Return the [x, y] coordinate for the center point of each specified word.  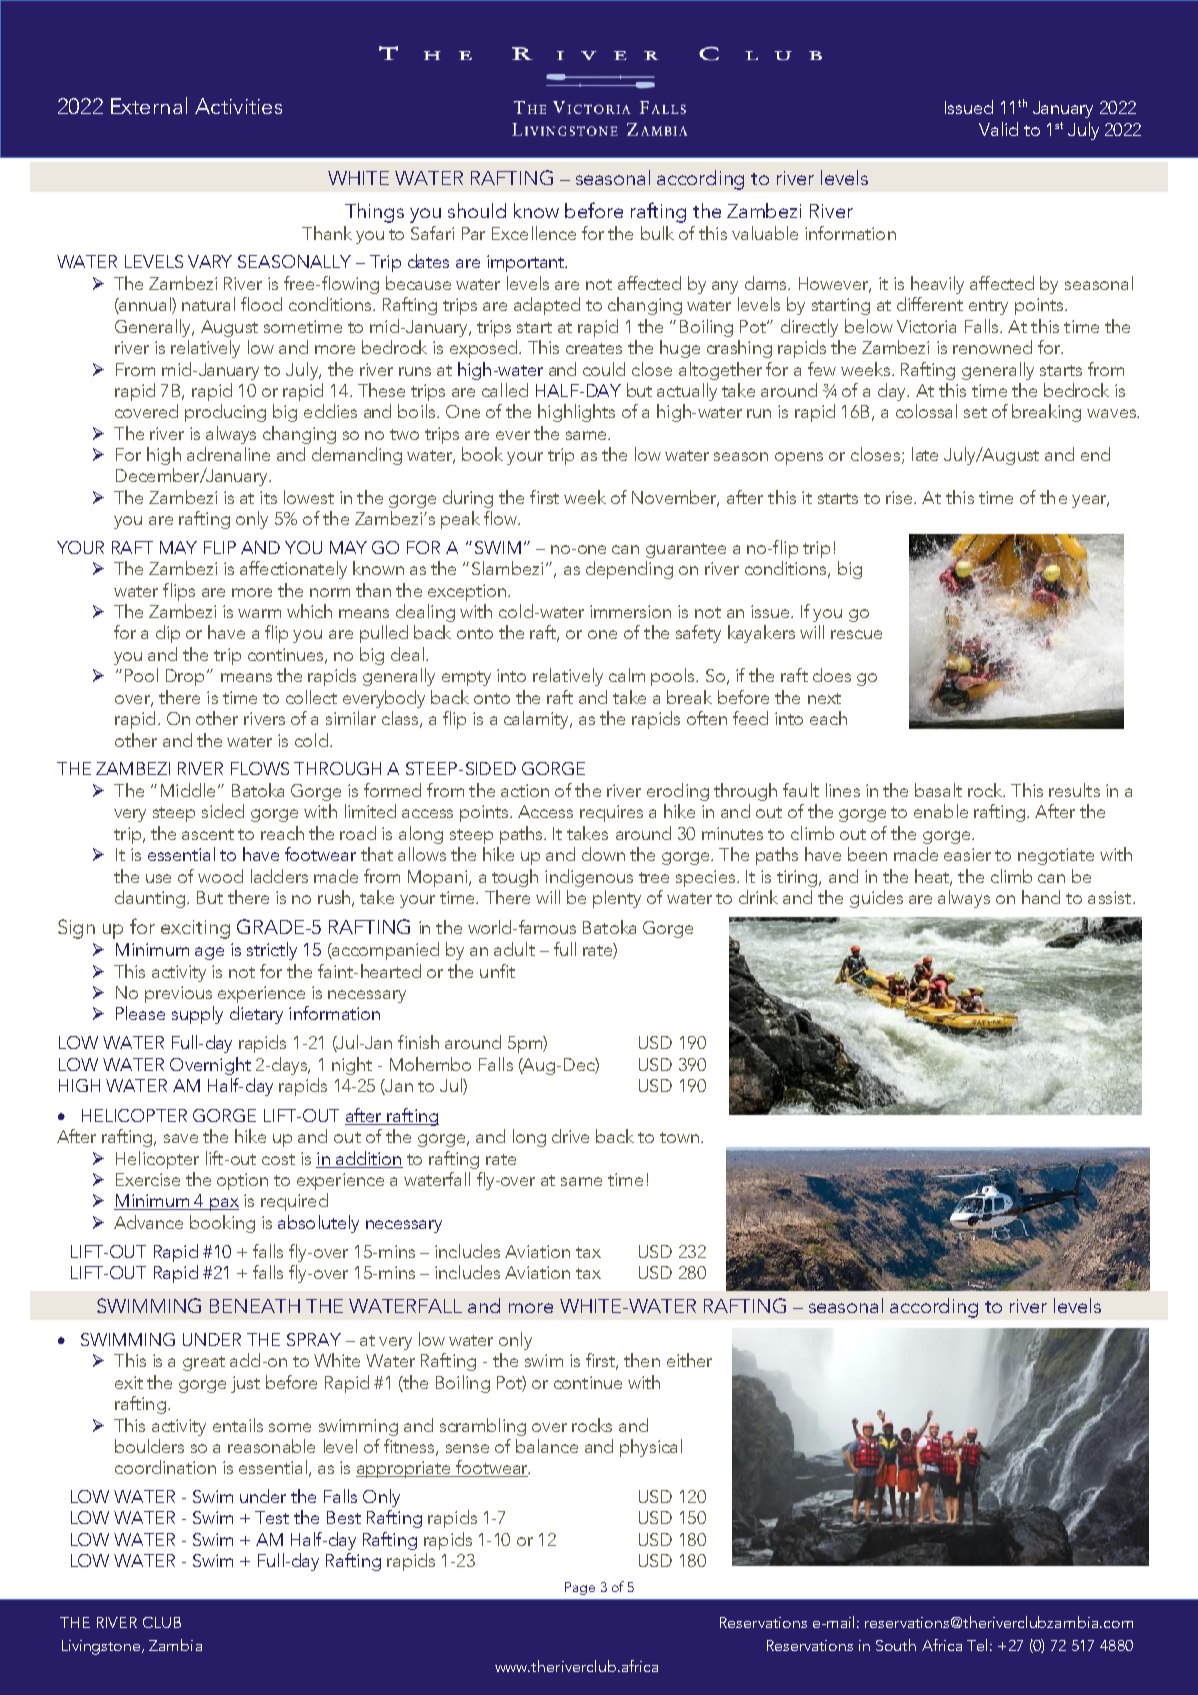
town [679, 1137]
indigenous [589, 878]
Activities [238, 106]
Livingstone [102, 1647]
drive [570, 1136]
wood [220, 876]
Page [580, 1588]
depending [629, 570]
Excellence [534, 233]
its [268, 497]
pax [223, 1204]
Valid [998, 129]
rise [900, 497]
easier [967, 854]
